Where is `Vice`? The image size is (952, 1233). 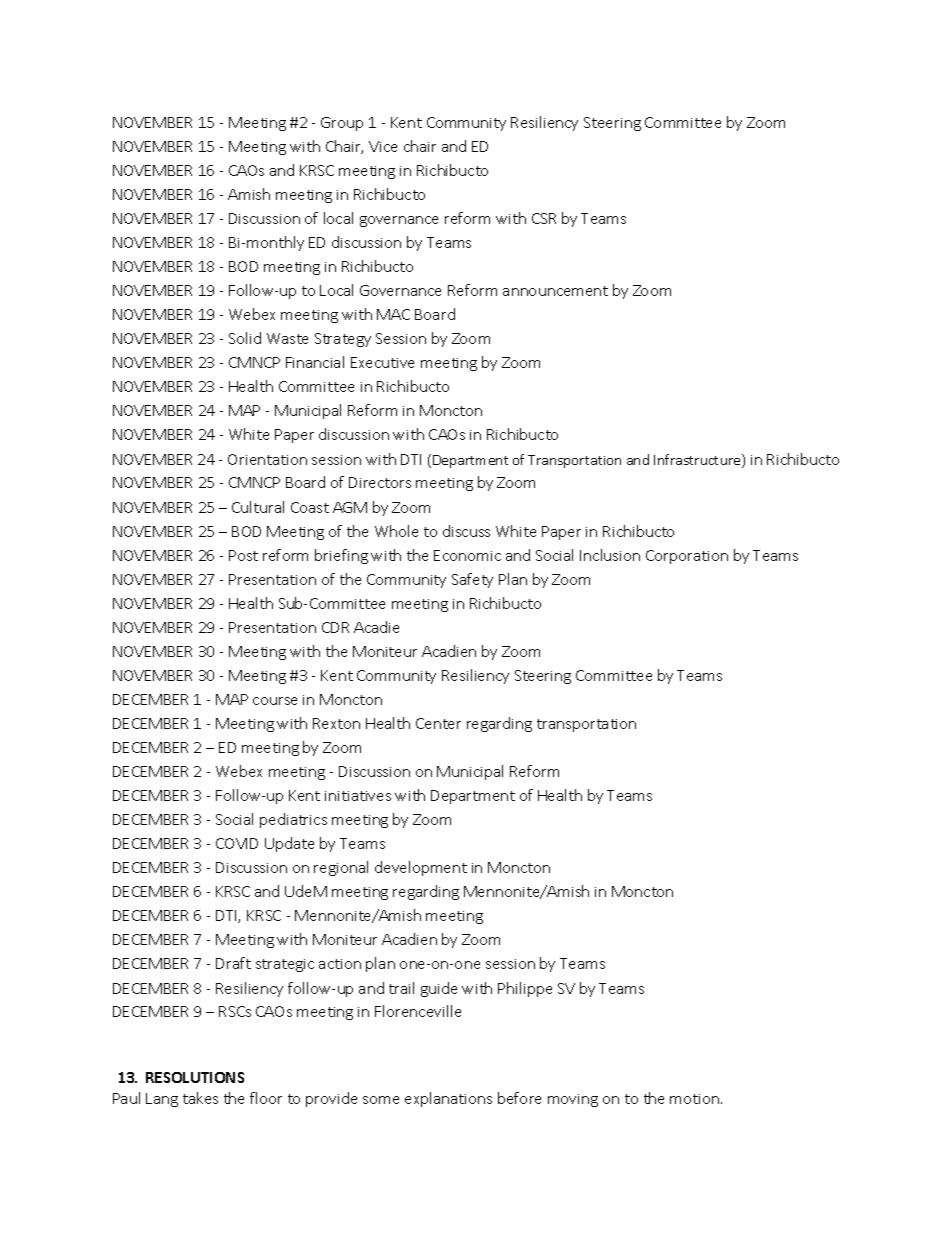
Vice is located at coordinates (383, 146).
